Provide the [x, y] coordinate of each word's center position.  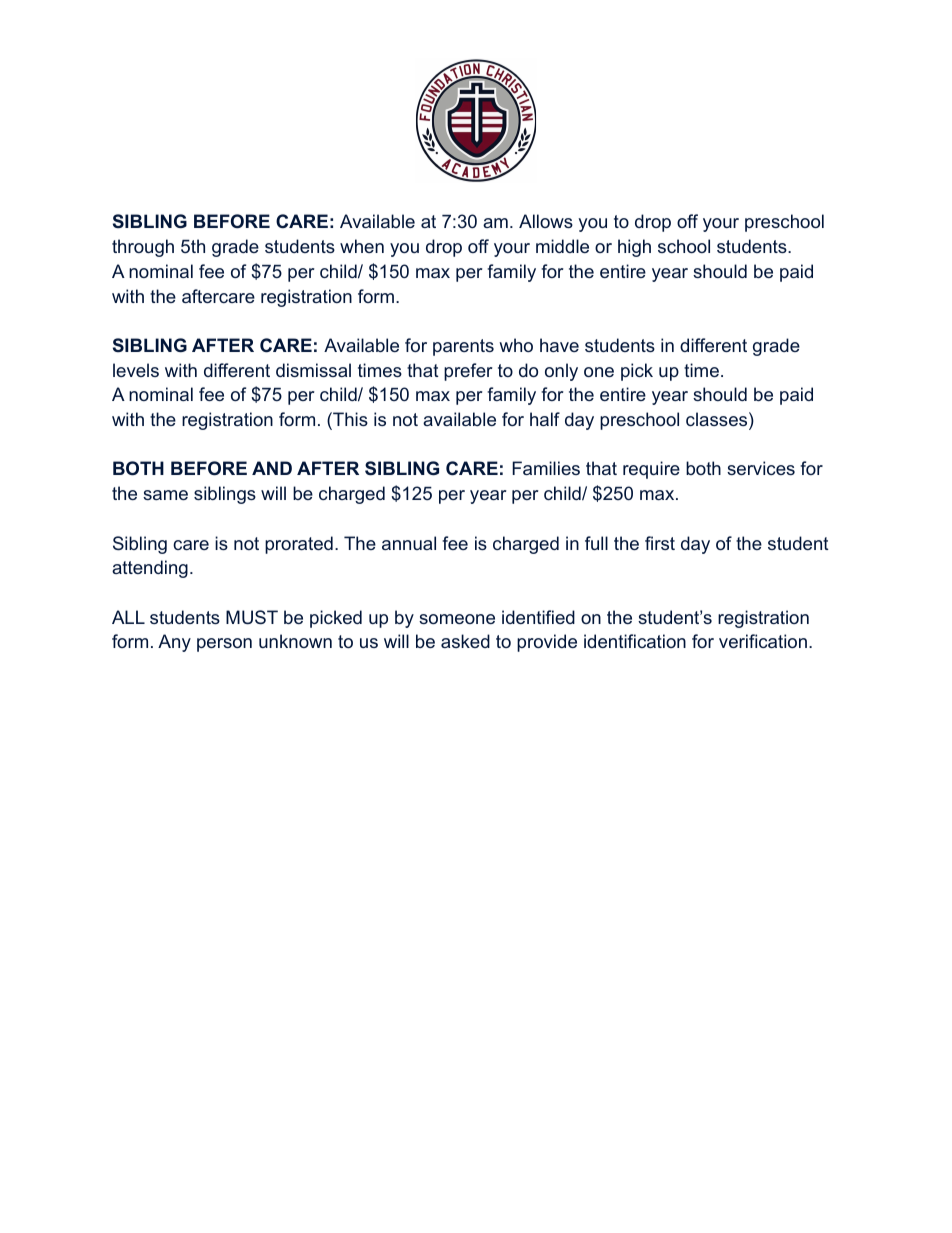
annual [409, 543]
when [362, 246]
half [545, 419]
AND [272, 468]
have [559, 345]
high [634, 248]
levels [136, 370]
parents [463, 347]
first [660, 543]
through [143, 248]
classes [716, 419]
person [224, 645]
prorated [299, 545]
